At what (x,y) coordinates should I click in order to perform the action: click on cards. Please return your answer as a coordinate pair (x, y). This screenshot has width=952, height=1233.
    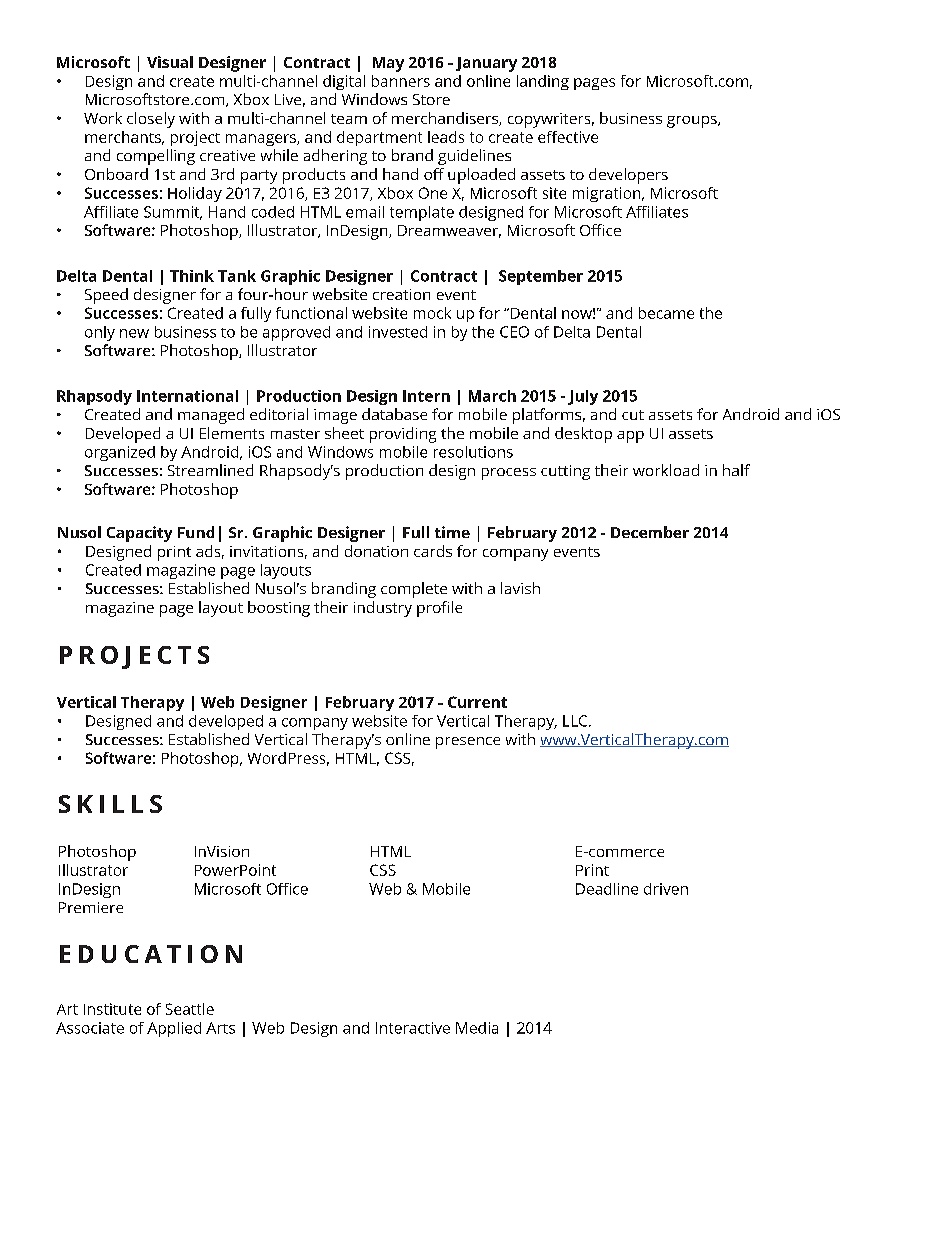
    Looking at the image, I should click on (433, 551).
